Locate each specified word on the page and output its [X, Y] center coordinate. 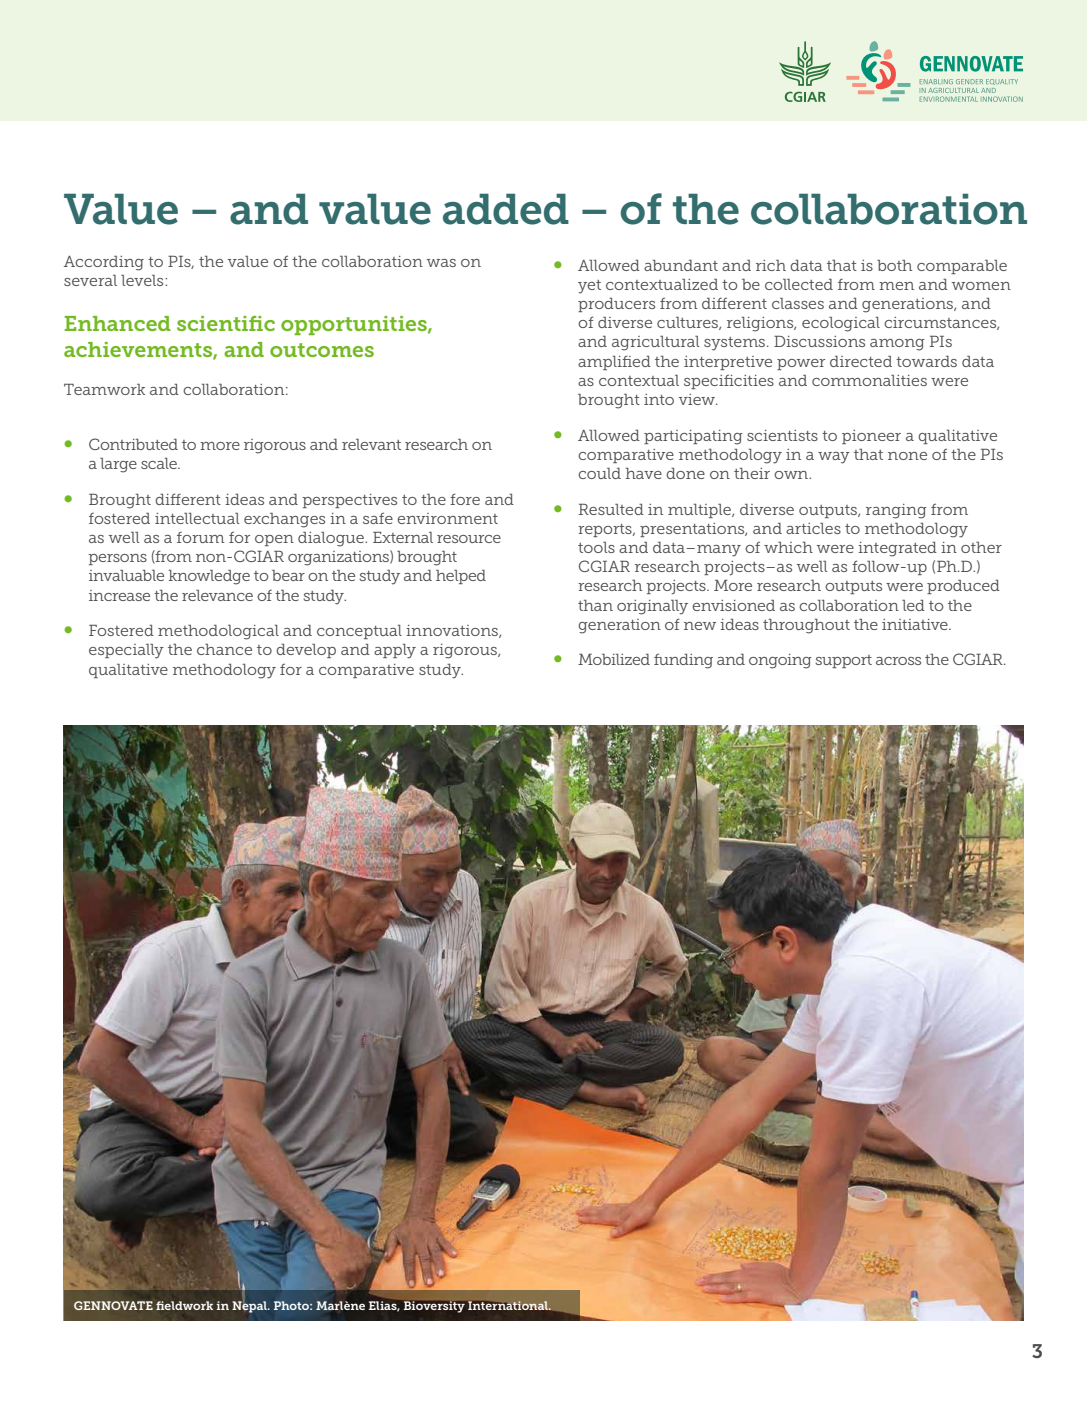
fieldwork [184, 1305]
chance [224, 649]
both [894, 265]
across [898, 661]
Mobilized [614, 659]
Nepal [250, 1306]
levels [143, 280]
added [506, 209]
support [843, 661]
